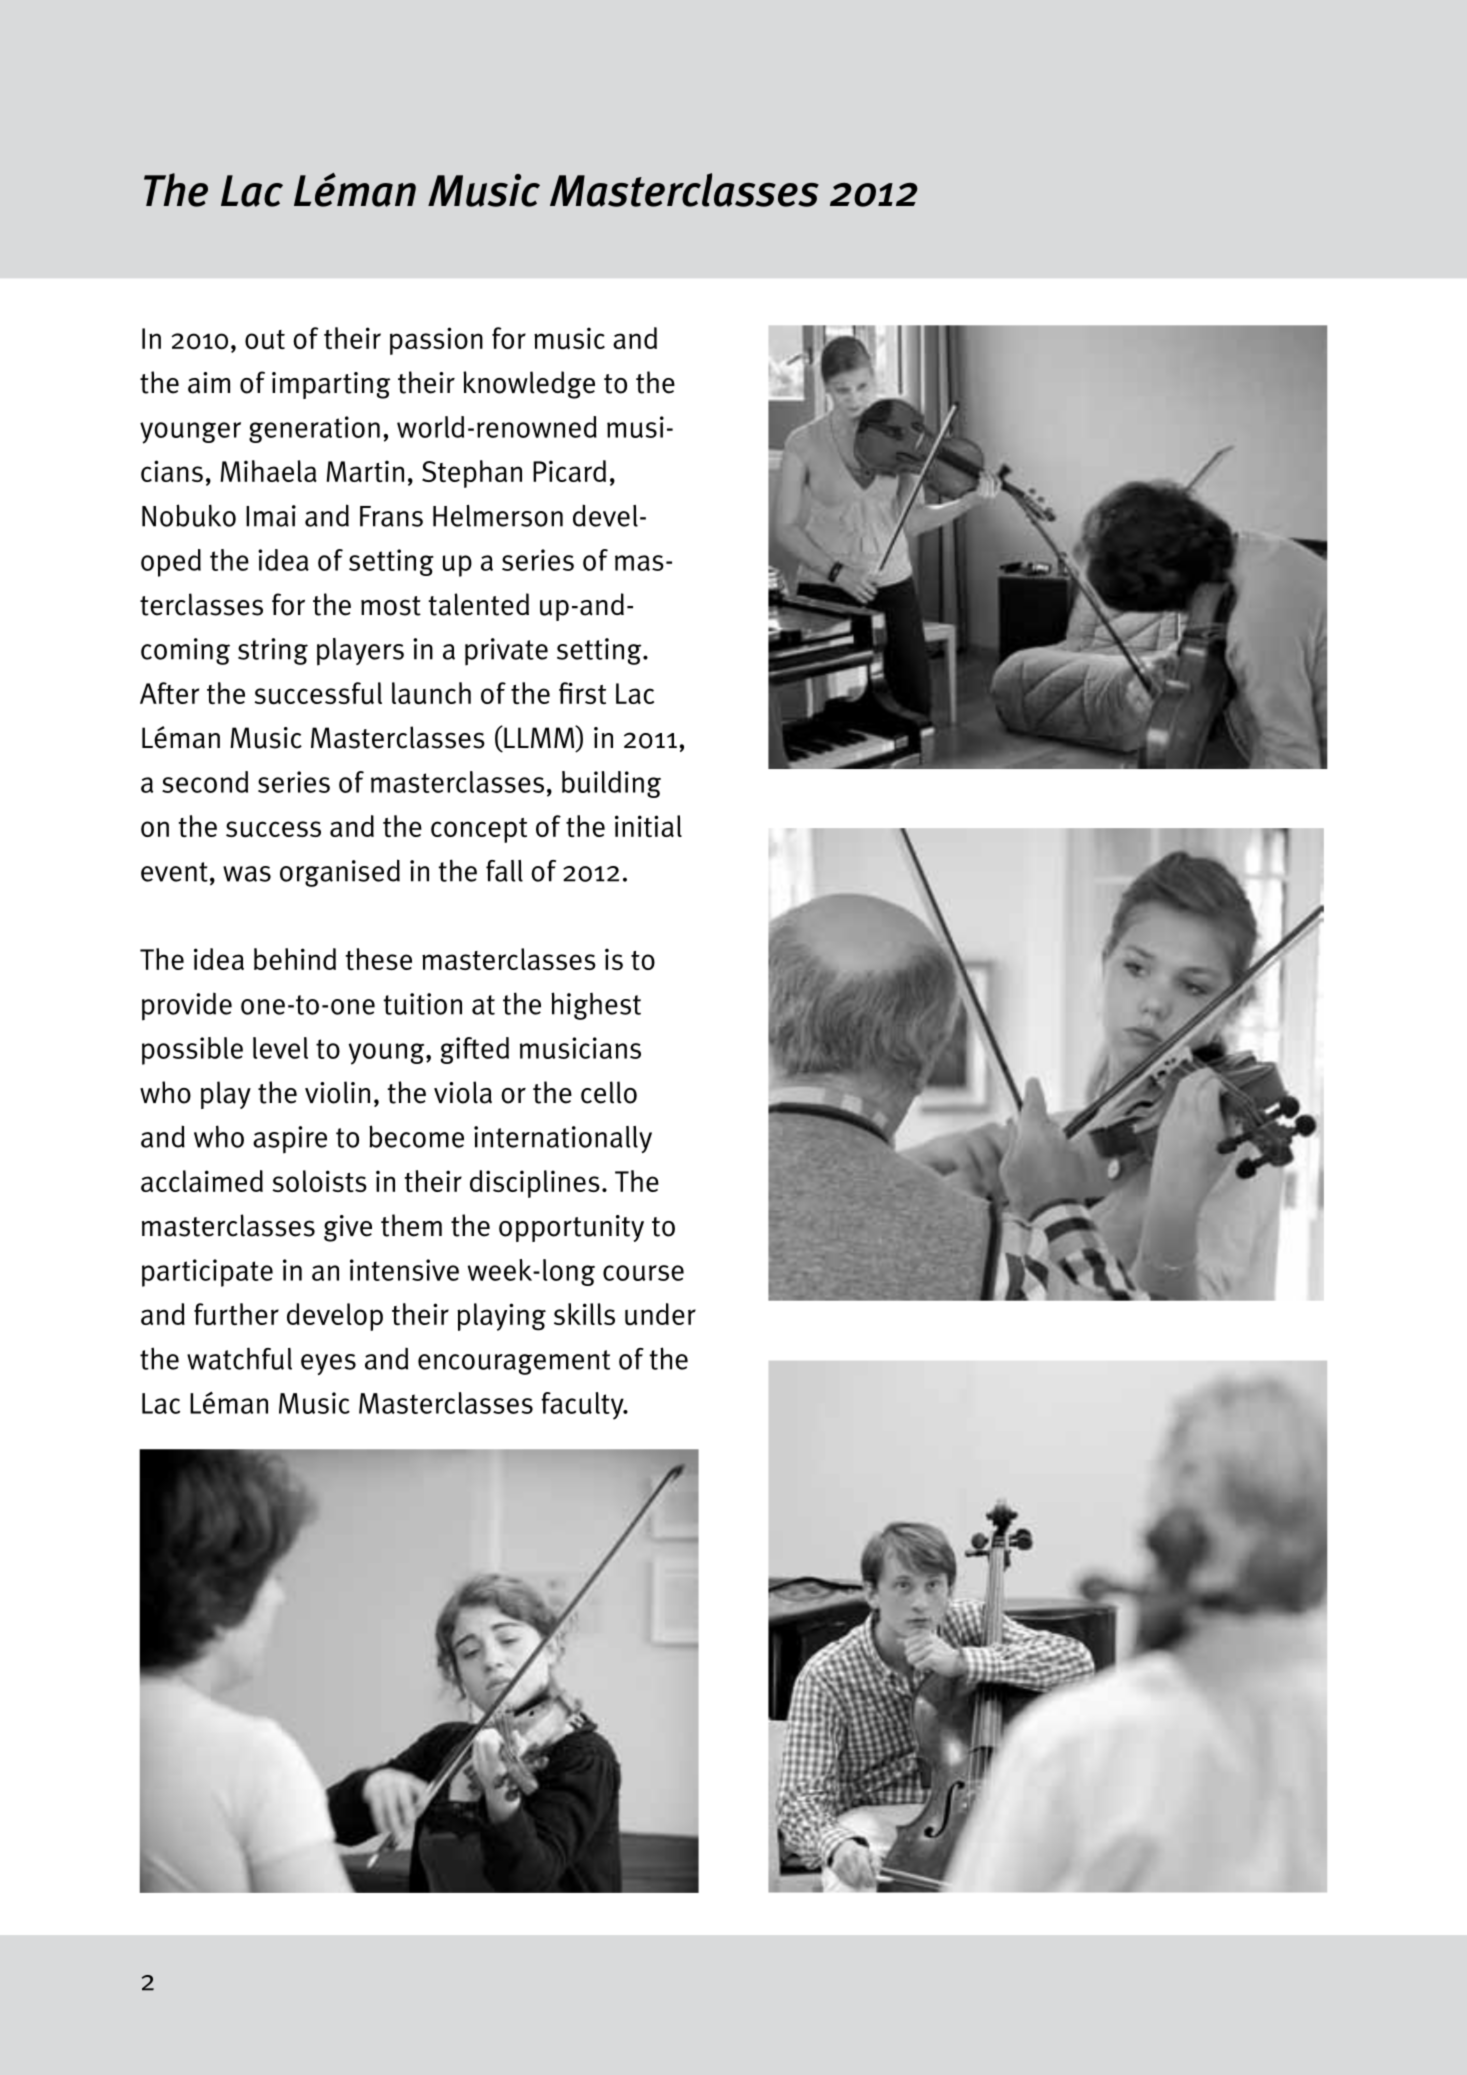 The height and width of the page is (2075, 1467). I want to click on organised, so click(340, 873).
